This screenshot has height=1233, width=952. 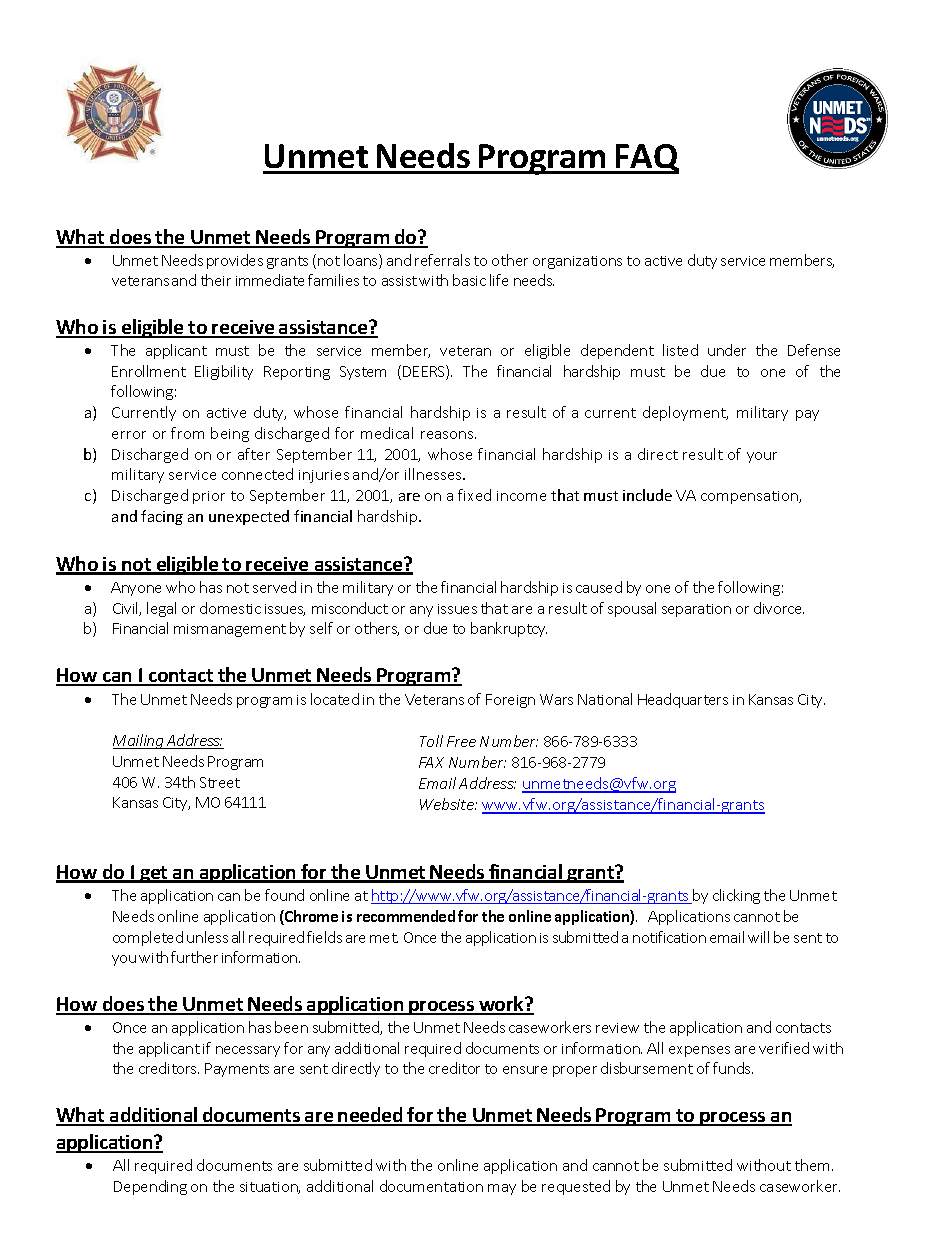 What do you see at coordinates (448, 804) in the screenshot?
I see `Website` at bounding box center [448, 804].
